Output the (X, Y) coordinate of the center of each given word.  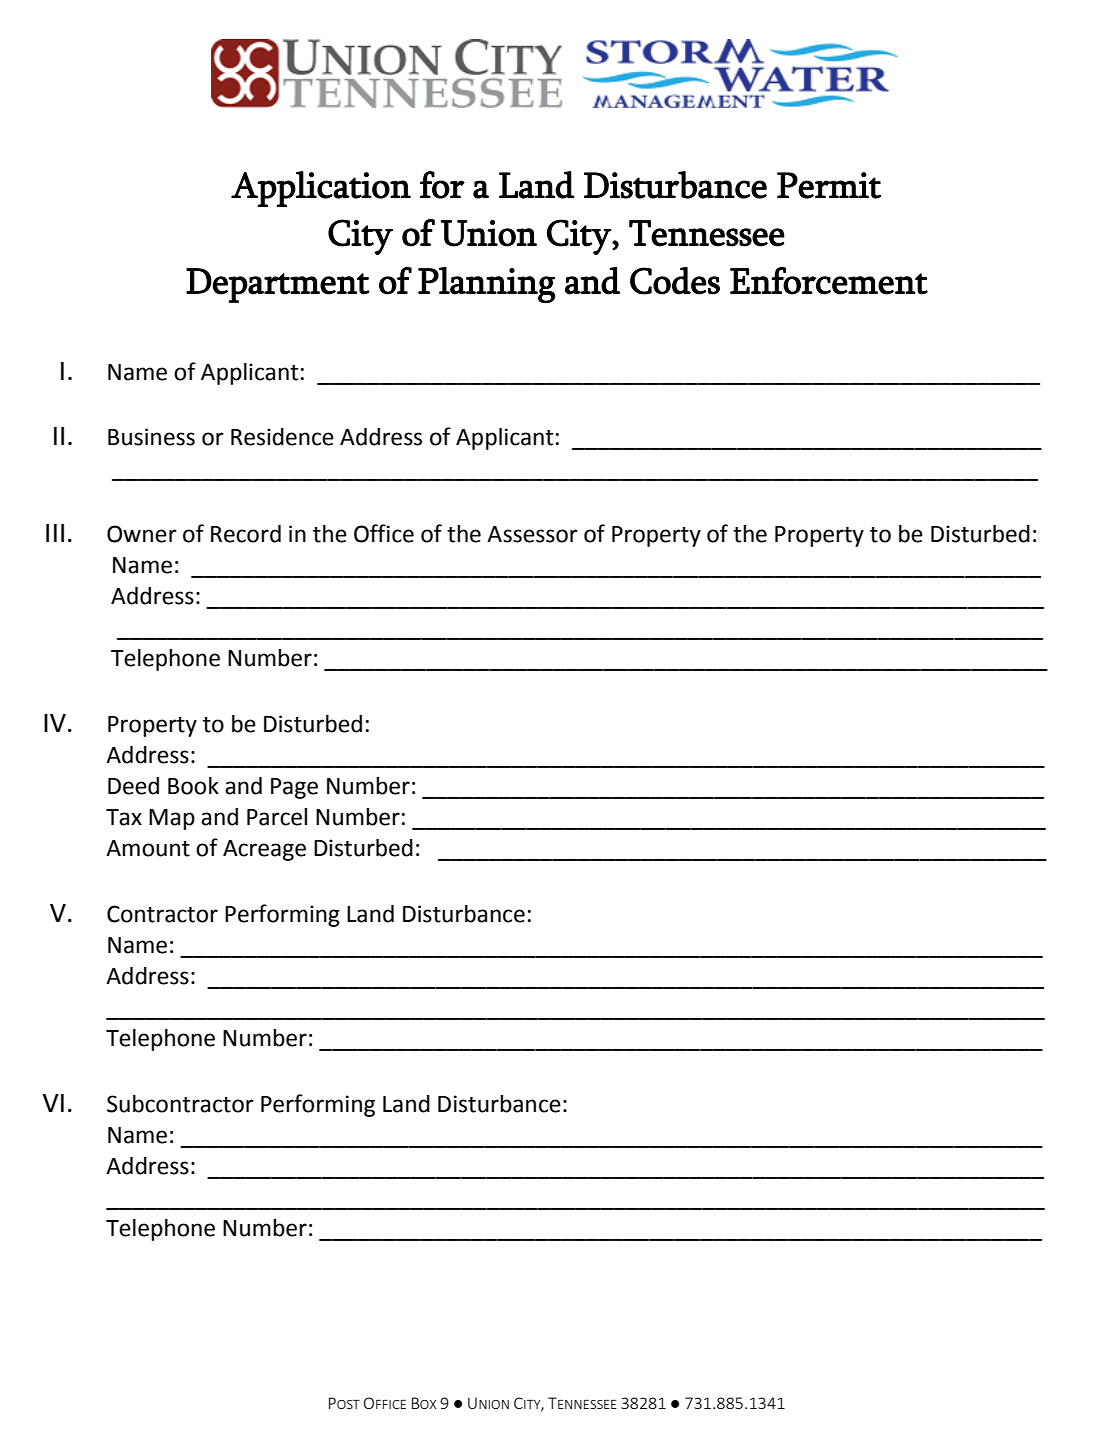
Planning (486, 285)
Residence (282, 437)
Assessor (532, 534)
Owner (142, 534)
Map (172, 819)
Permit (829, 185)
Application (321, 189)
